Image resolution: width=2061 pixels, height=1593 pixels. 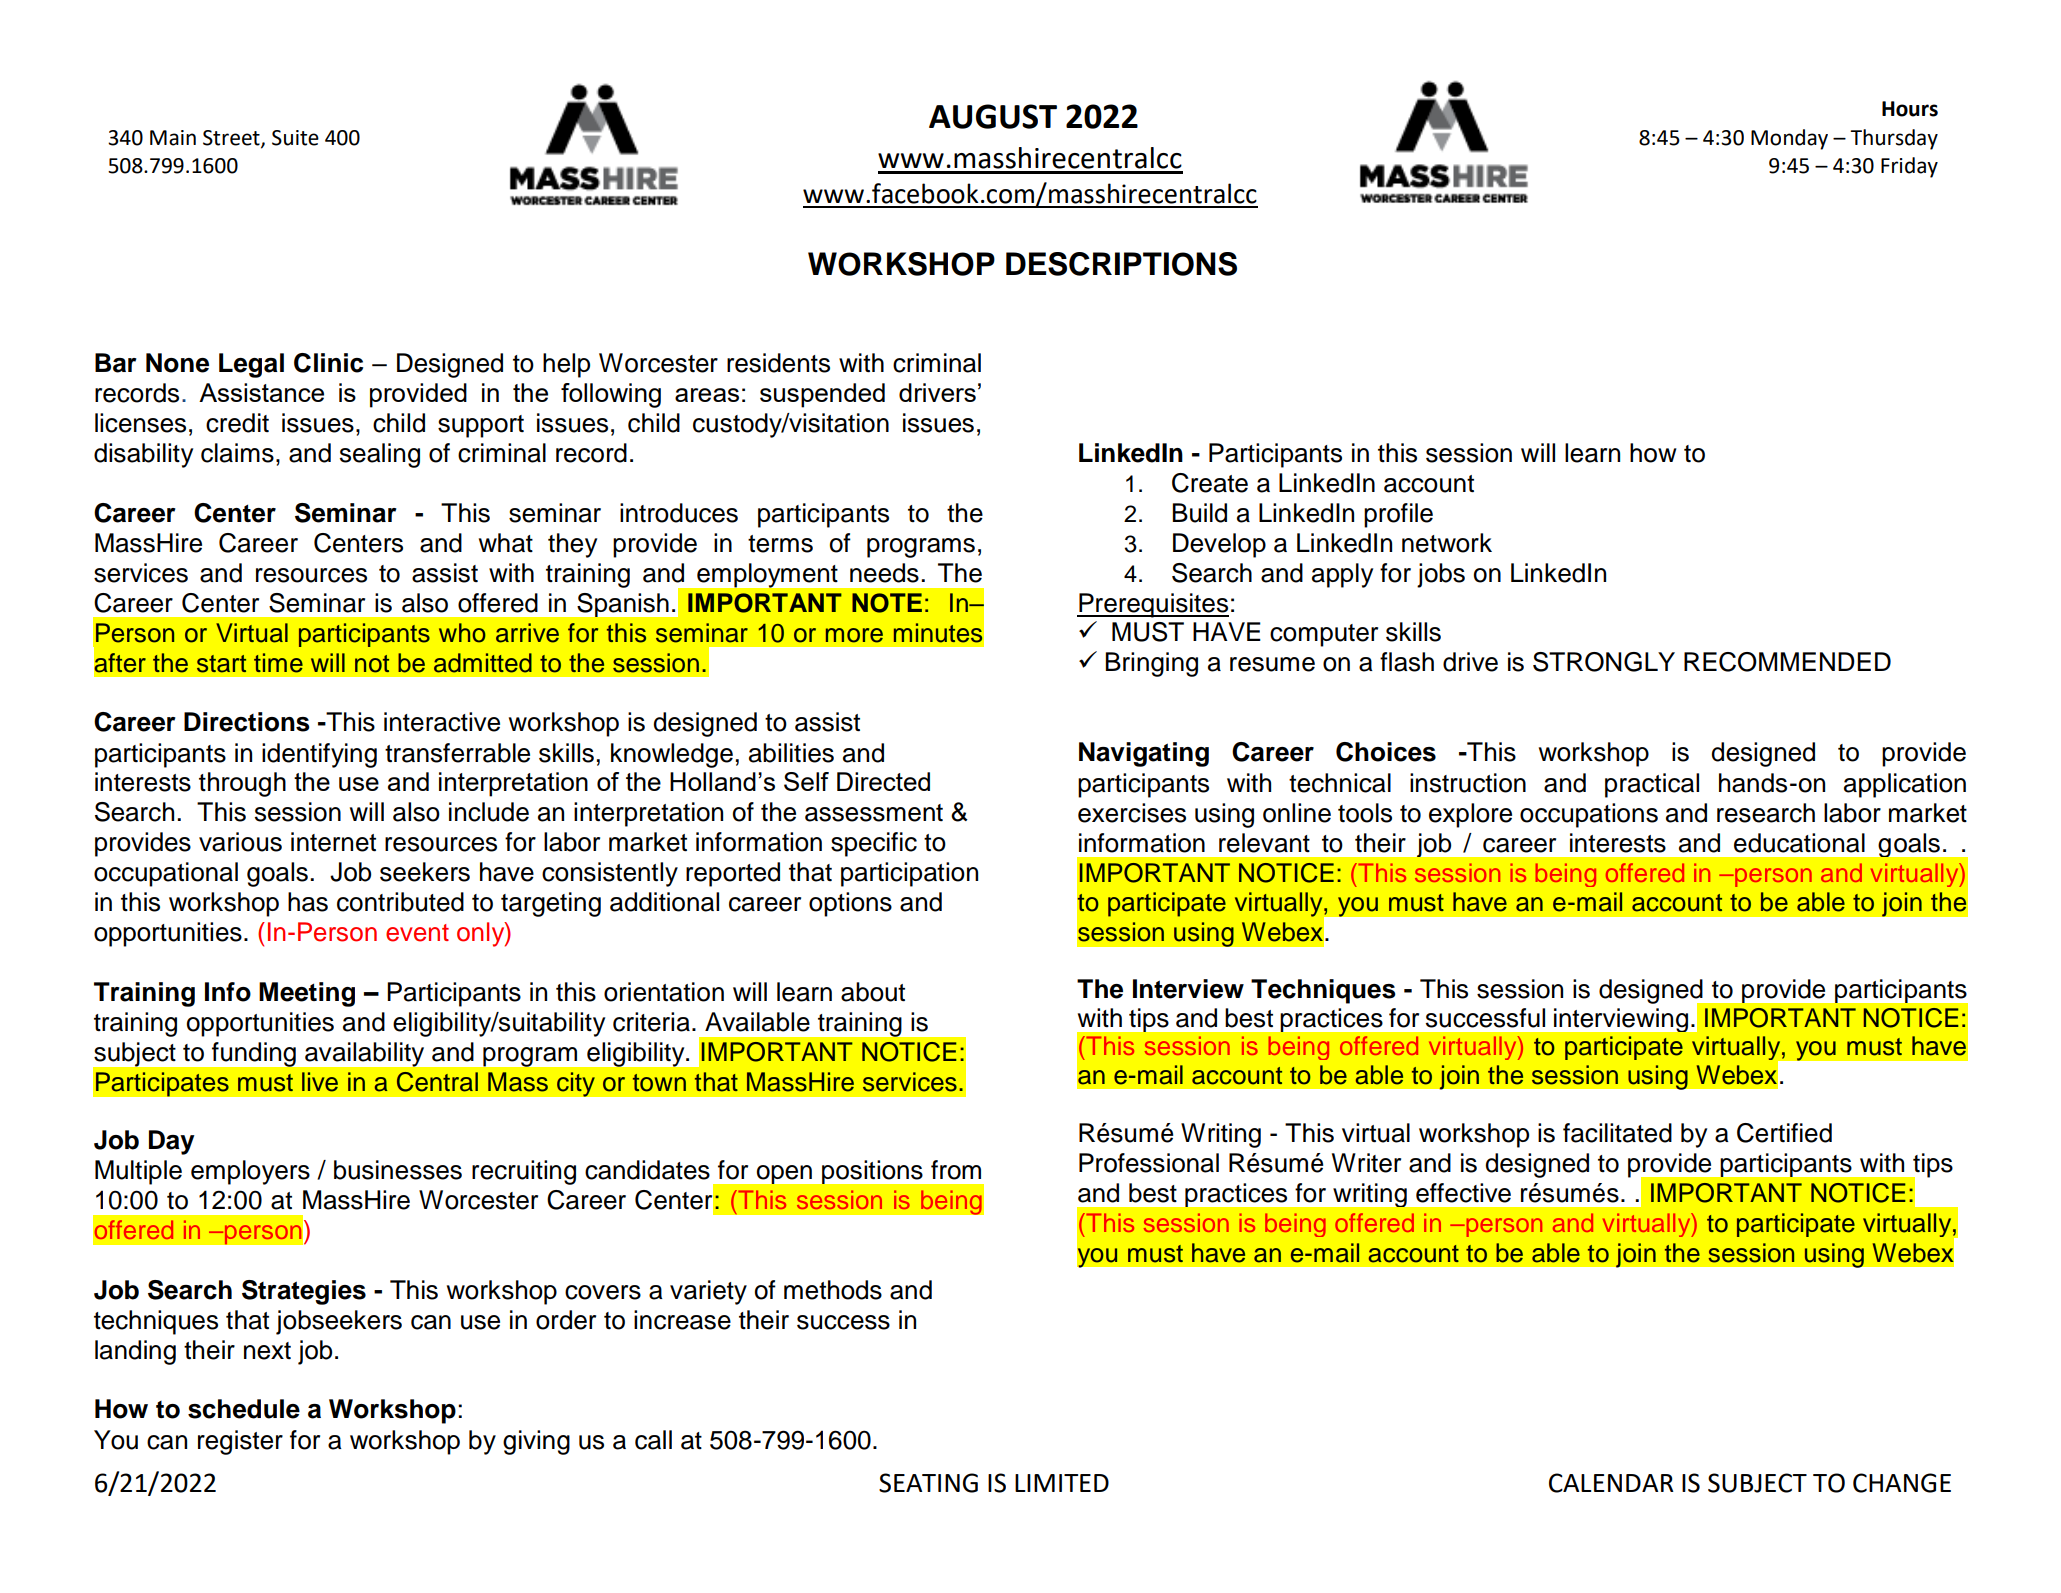 I want to click on through, so click(x=242, y=784).
